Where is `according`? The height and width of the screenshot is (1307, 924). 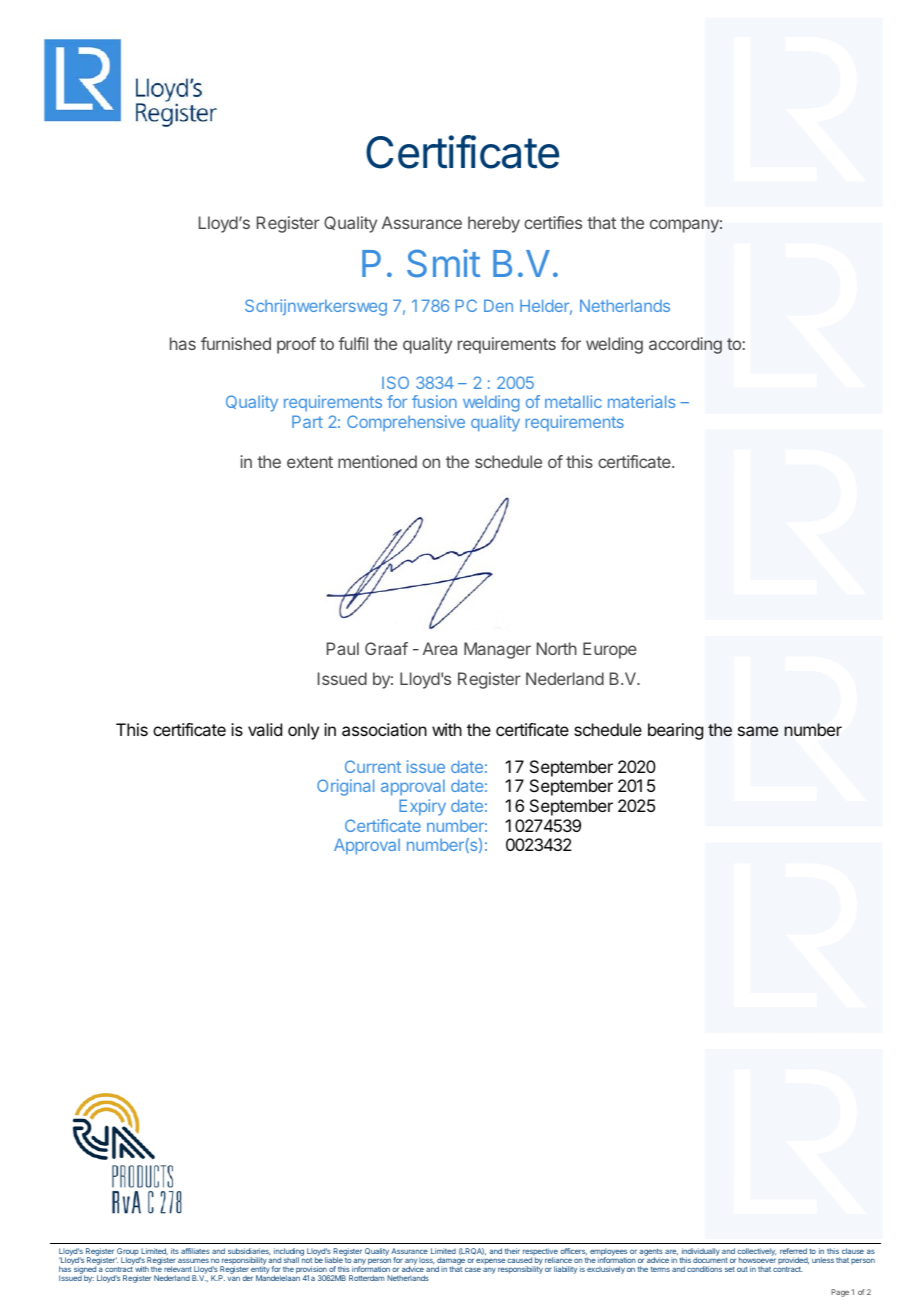 according is located at coordinates (685, 345).
